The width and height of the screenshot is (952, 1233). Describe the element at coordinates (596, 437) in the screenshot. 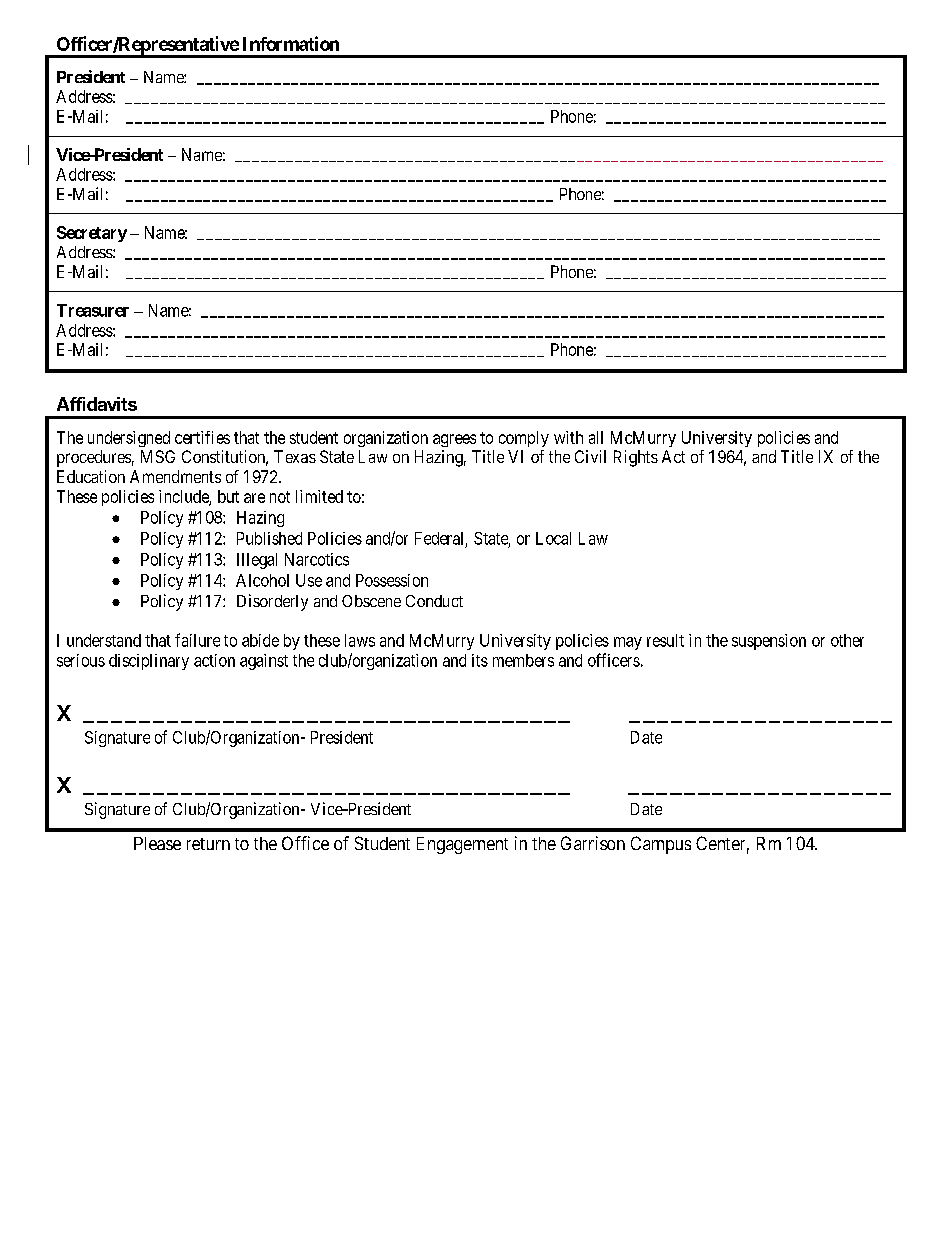

I see `all` at that location.
